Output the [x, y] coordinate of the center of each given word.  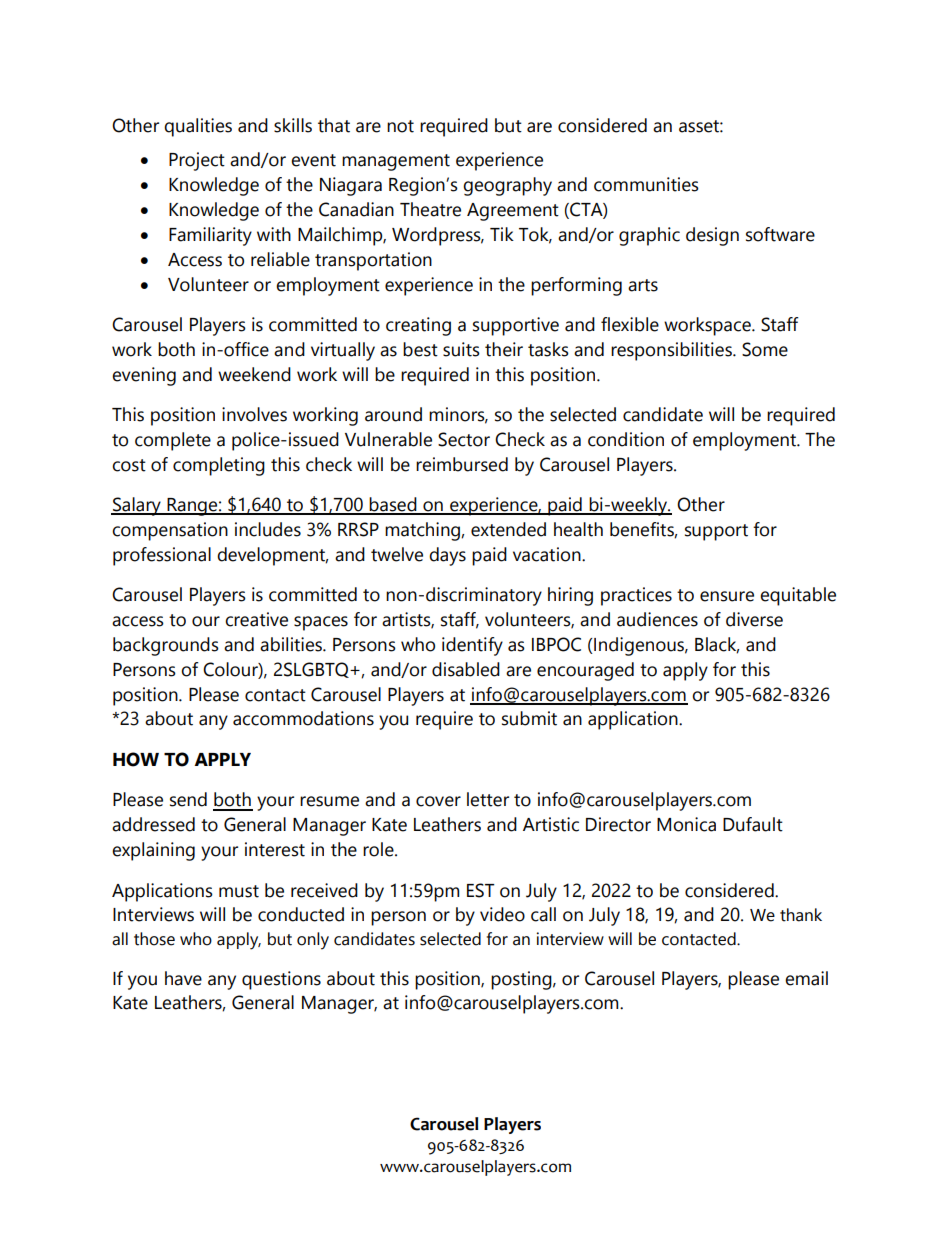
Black [717, 645]
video [502, 914]
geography [507, 186]
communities [646, 184]
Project [197, 161]
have [183, 978]
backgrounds [166, 646]
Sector [464, 439]
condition [626, 439]
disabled [466, 669]
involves [254, 414]
